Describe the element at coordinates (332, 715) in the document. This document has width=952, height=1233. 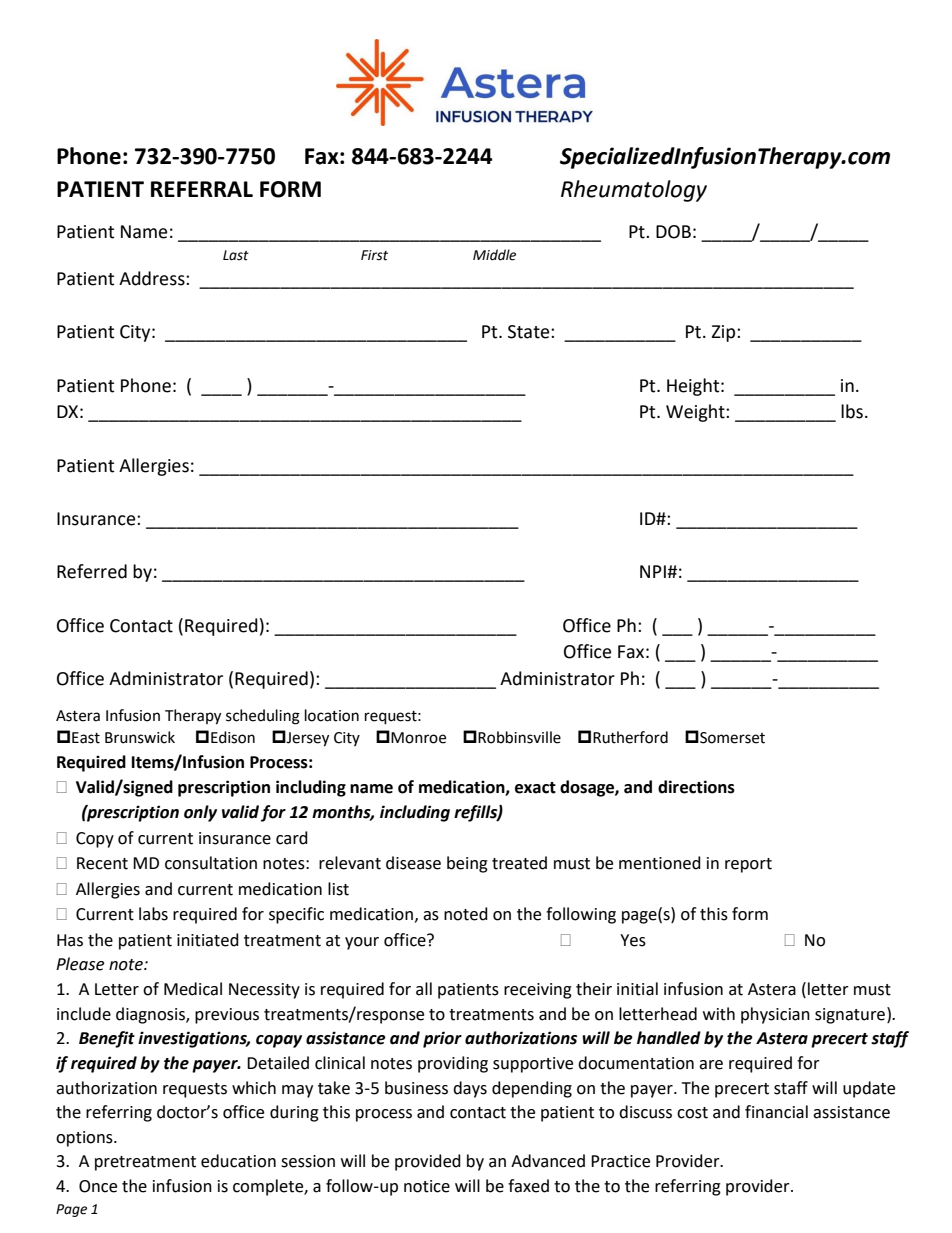
I see `location` at that location.
